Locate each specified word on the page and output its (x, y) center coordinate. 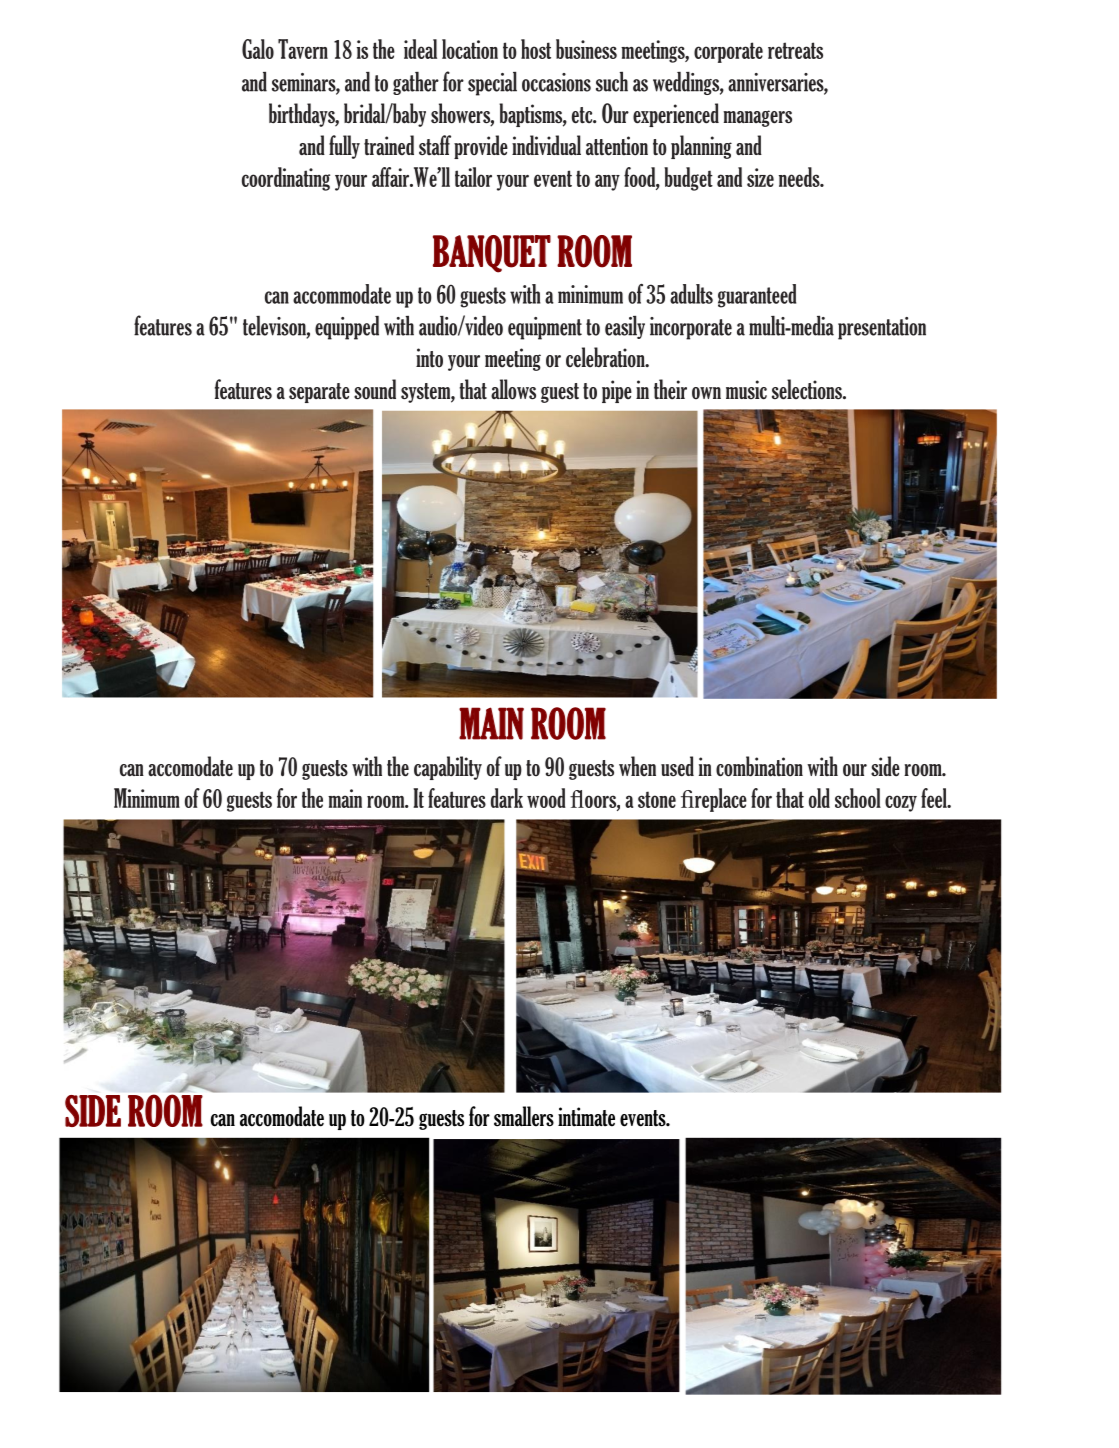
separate (319, 393)
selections (808, 389)
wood (546, 798)
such (612, 82)
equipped (347, 328)
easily (625, 327)
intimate (586, 1117)
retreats (795, 50)
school (858, 798)
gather (416, 83)
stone (657, 799)
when (637, 766)
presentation (882, 328)
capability (448, 768)
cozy (901, 803)
